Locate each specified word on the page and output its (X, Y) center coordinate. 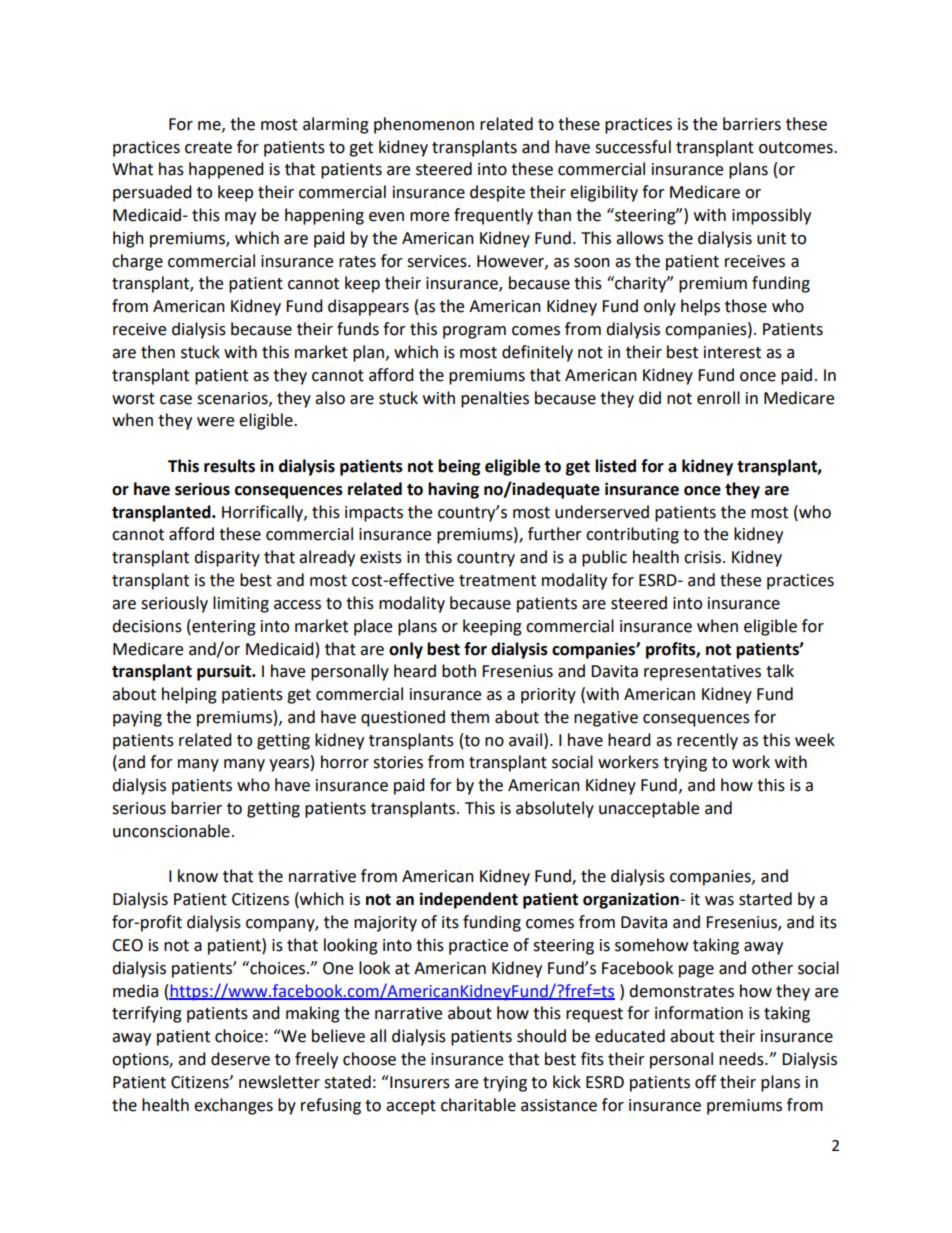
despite (497, 193)
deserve (240, 1059)
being (459, 467)
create (208, 148)
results (229, 466)
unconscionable (171, 831)
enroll (718, 398)
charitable (478, 1105)
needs (742, 1059)
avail (525, 740)
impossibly (771, 216)
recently (707, 741)
